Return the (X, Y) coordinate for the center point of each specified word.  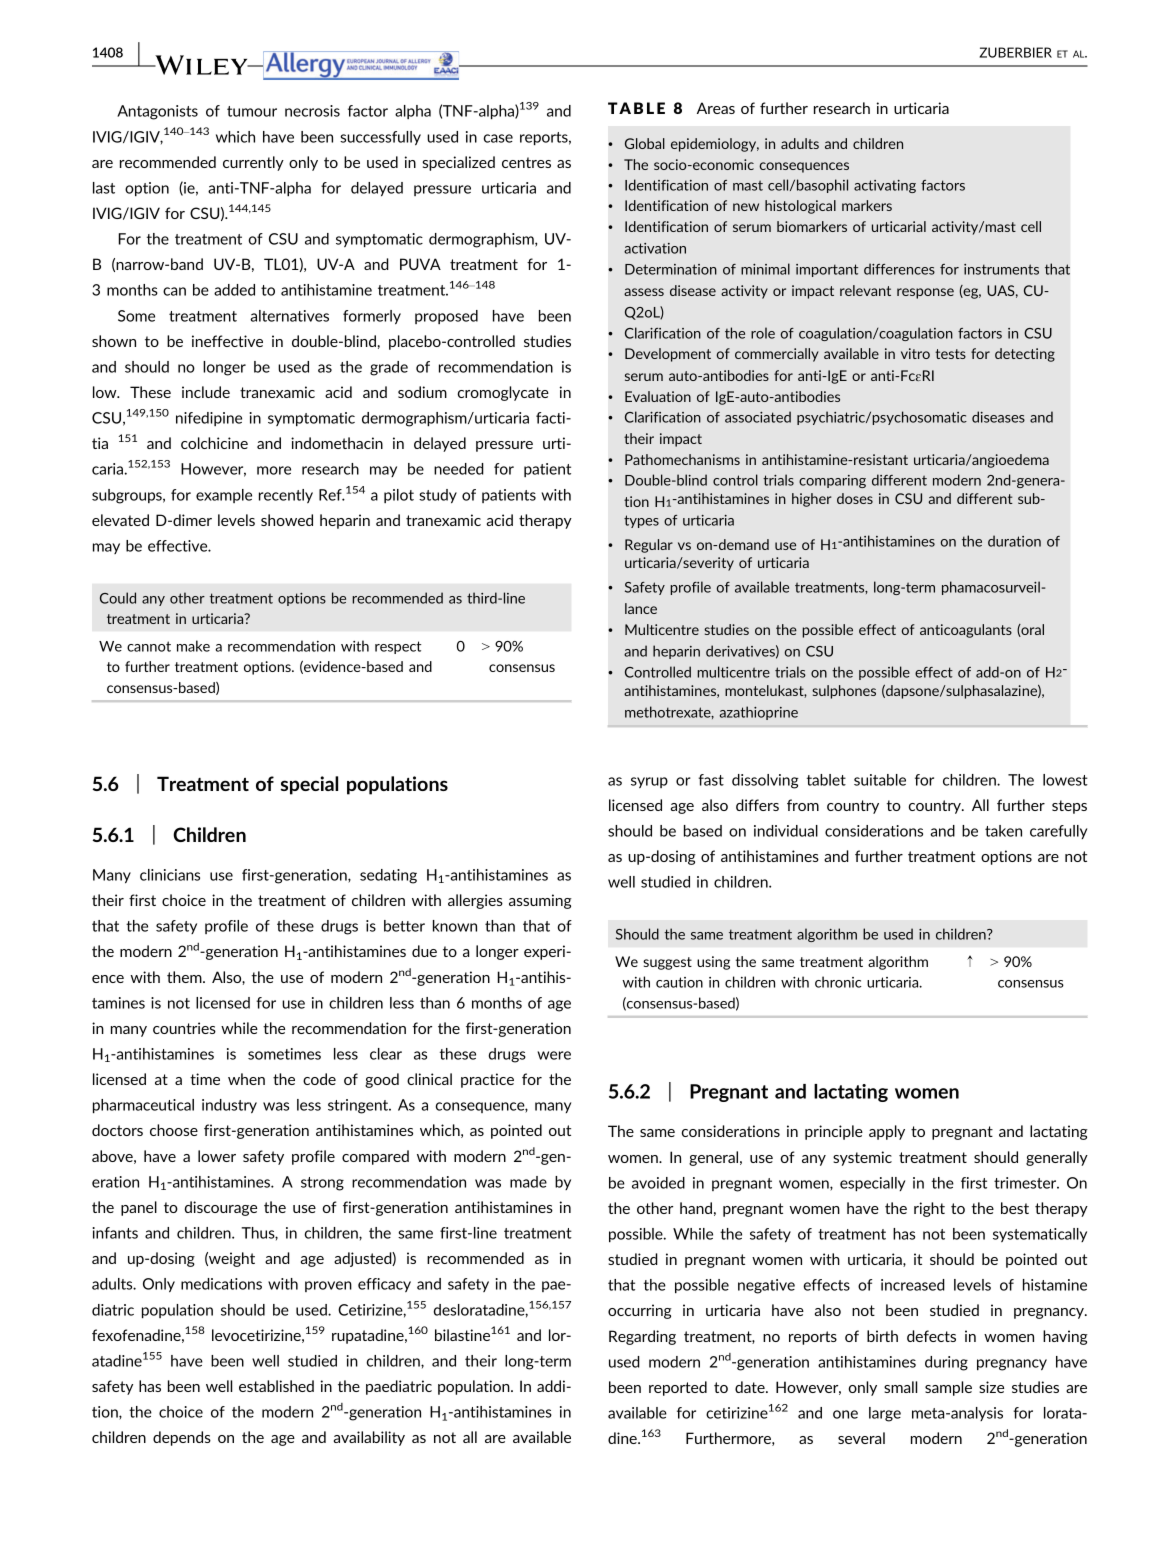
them (185, 977)
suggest (667, 963)
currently (253, 163)
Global (645, 143)
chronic (838, 982)
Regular (649, 546)
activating (885, 186)
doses (855, 498)
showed (287, 520)
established (276, 1386)
